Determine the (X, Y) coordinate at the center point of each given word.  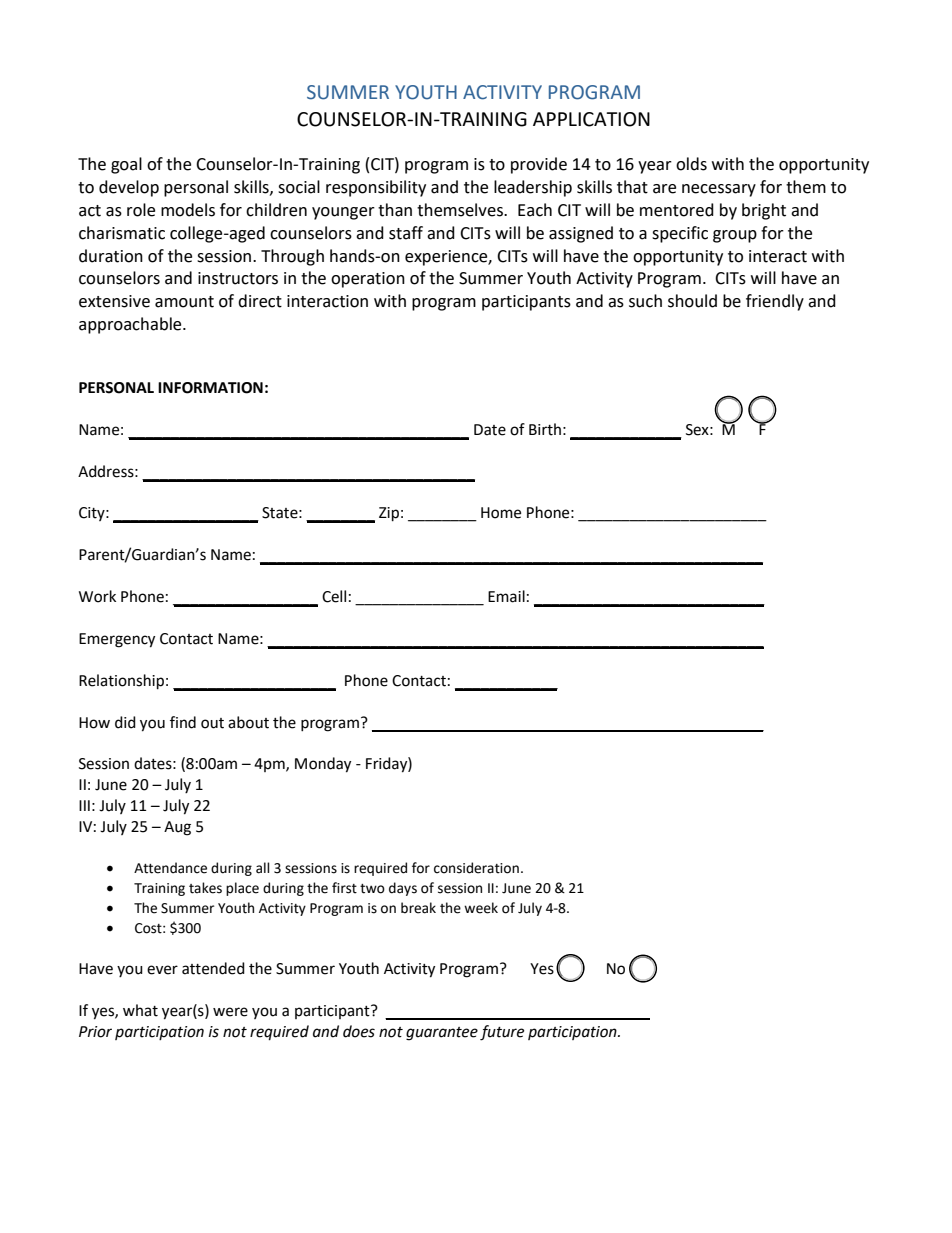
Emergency (117, 640)
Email (506, 596)
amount (184, 302)
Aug (177, 828)
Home (501, 513)
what (140, 1010)
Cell (334, 596)
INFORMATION (210, 388)
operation (368, 280)
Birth (545, 429)
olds (691, 164)
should (692, 301)
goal (126, 165)
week (481, 908)
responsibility (376, 188)
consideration (476, 868)
